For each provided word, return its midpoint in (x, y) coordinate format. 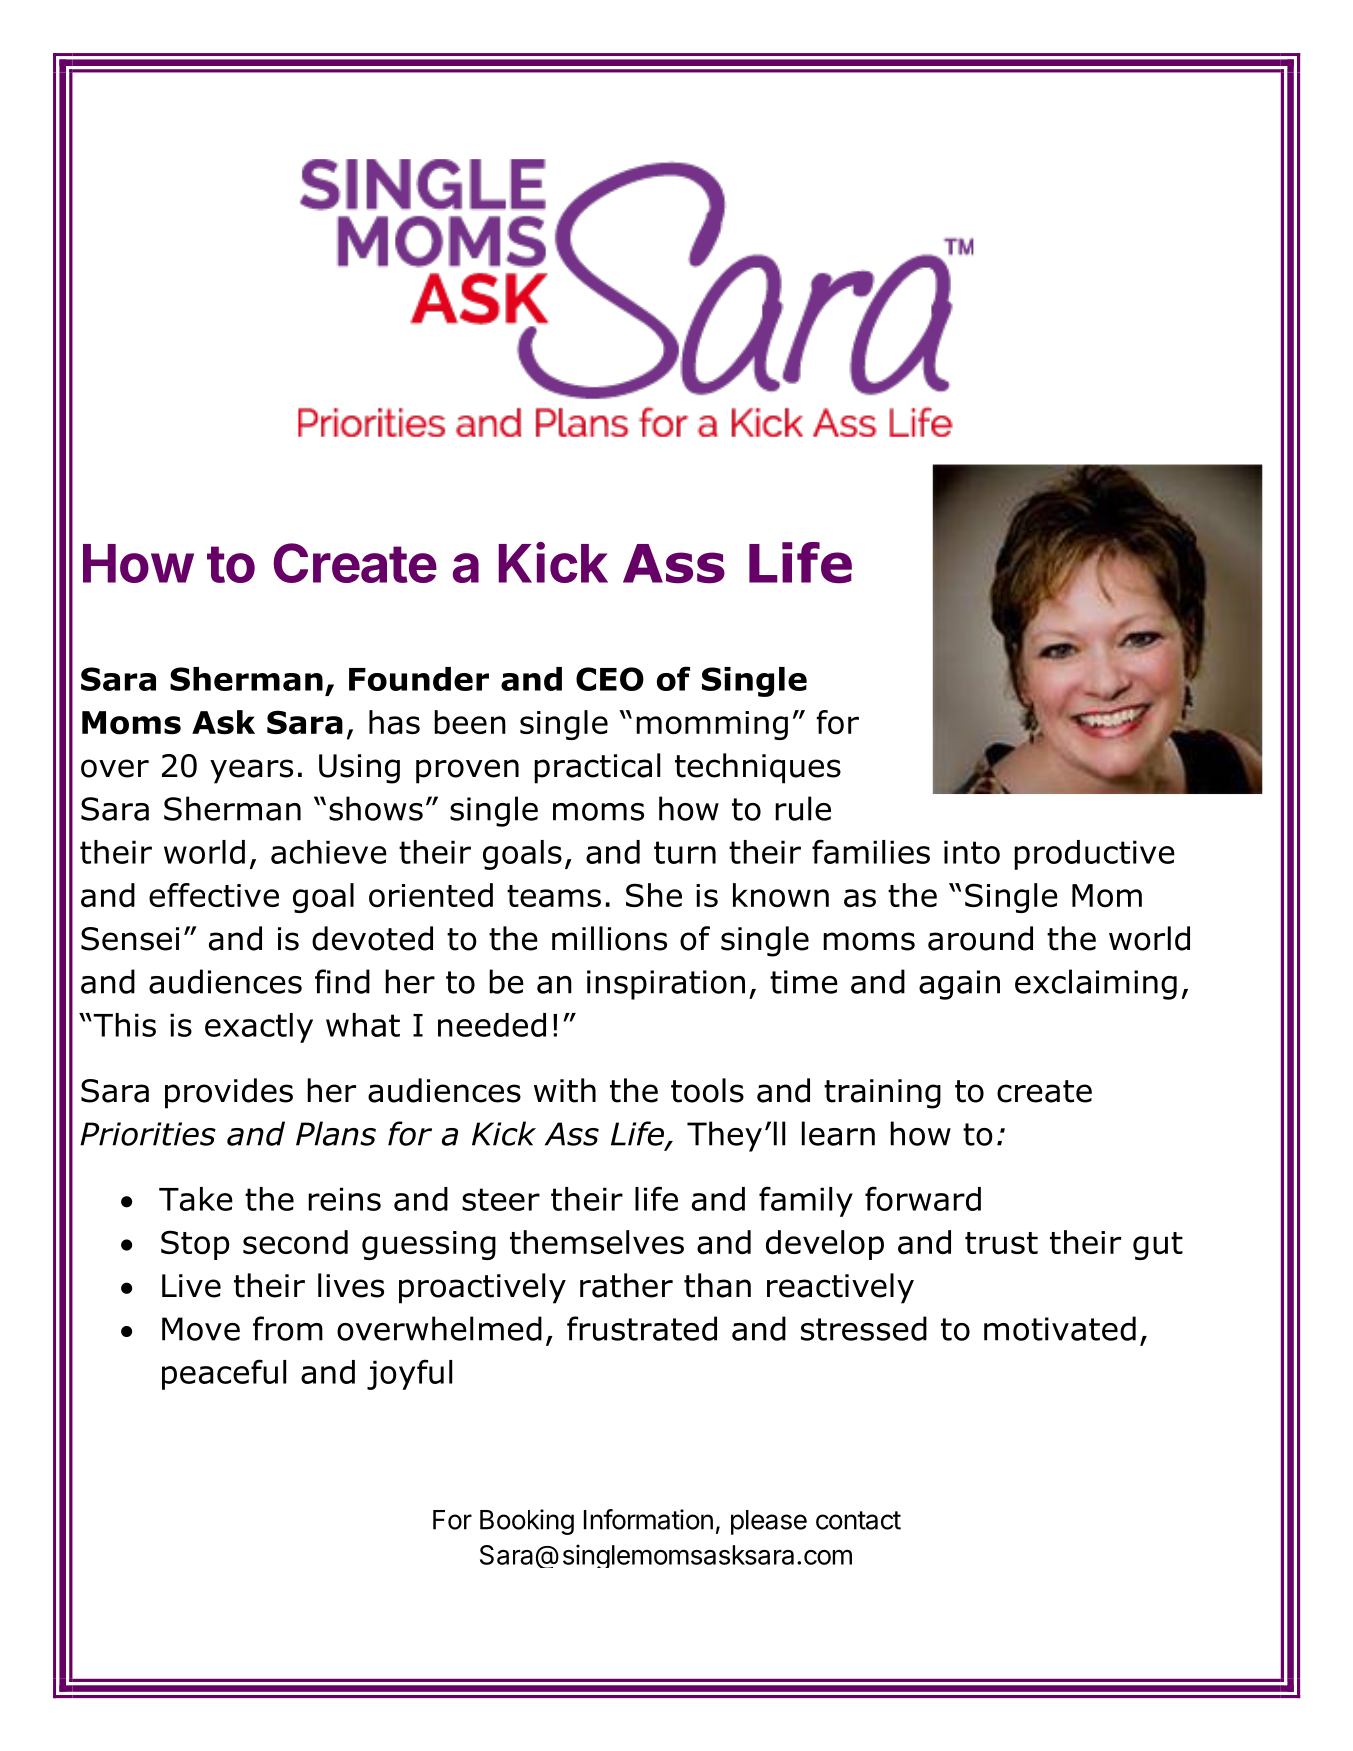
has (394, 722)
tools (707, 1090)
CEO (610, 679)
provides (229, 1093)
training (882, 1094)
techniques (758, 768)
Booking (527, 1522)
